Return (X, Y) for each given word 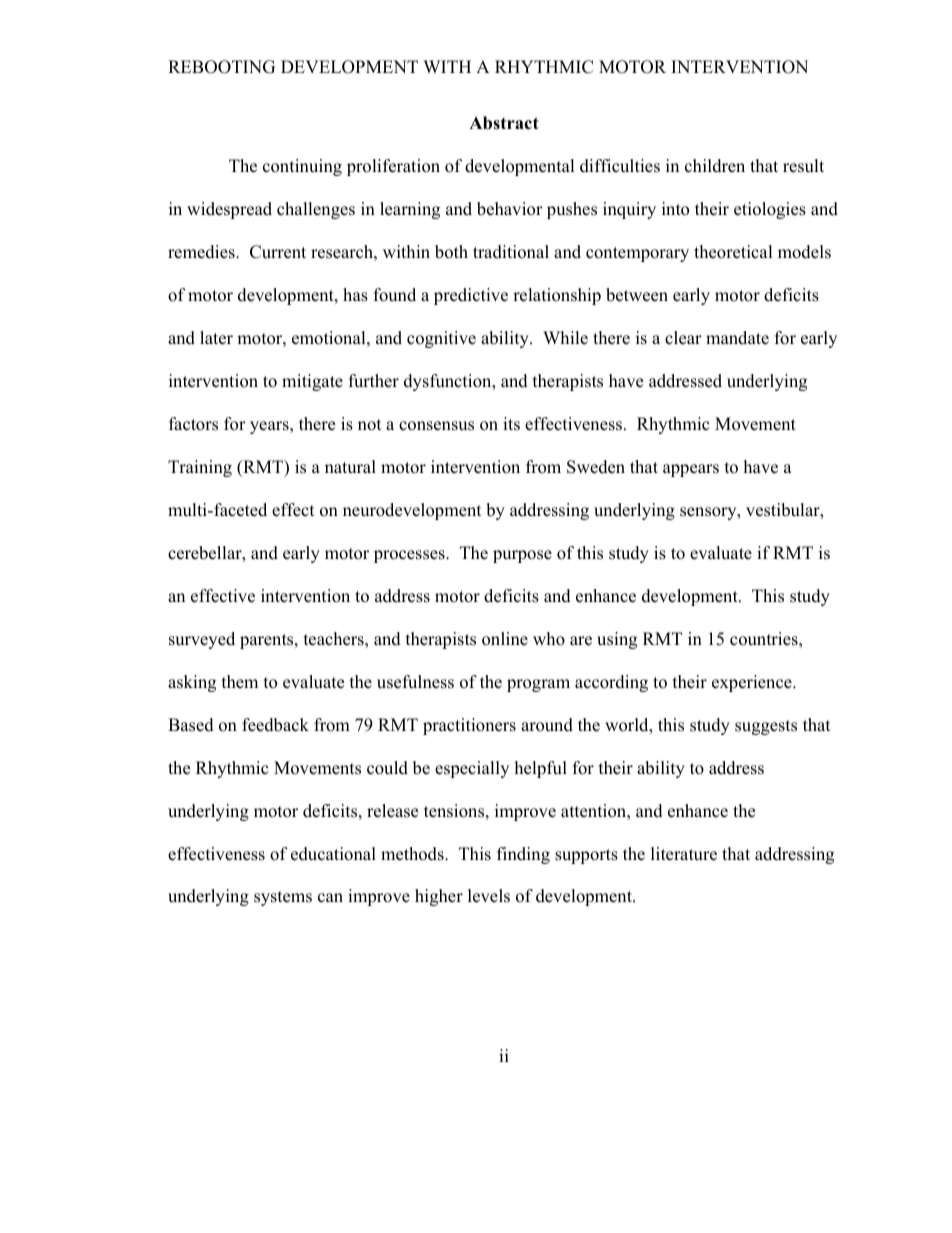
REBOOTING (221, 67)
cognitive (441, 339)
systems (283, 898)
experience (753, 683)
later (216, 338)
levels (489, 896)
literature (684, 854)
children (715, 166)
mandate (737, 338)
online (505, 639)
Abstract (504, 123)
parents (268, 641)
